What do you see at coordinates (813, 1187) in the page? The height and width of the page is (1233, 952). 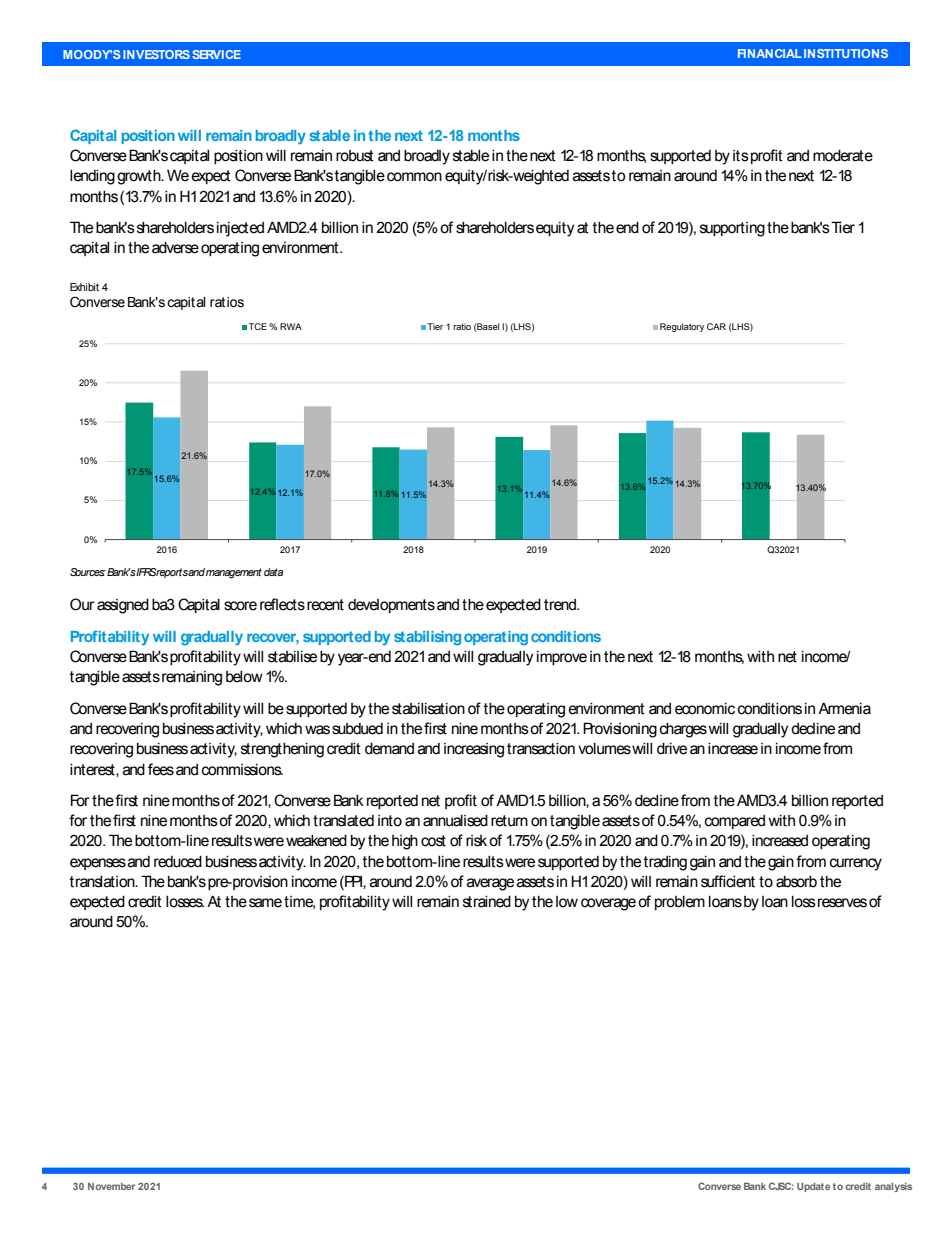 I see `Update` at bounding box center [813, 1187].
